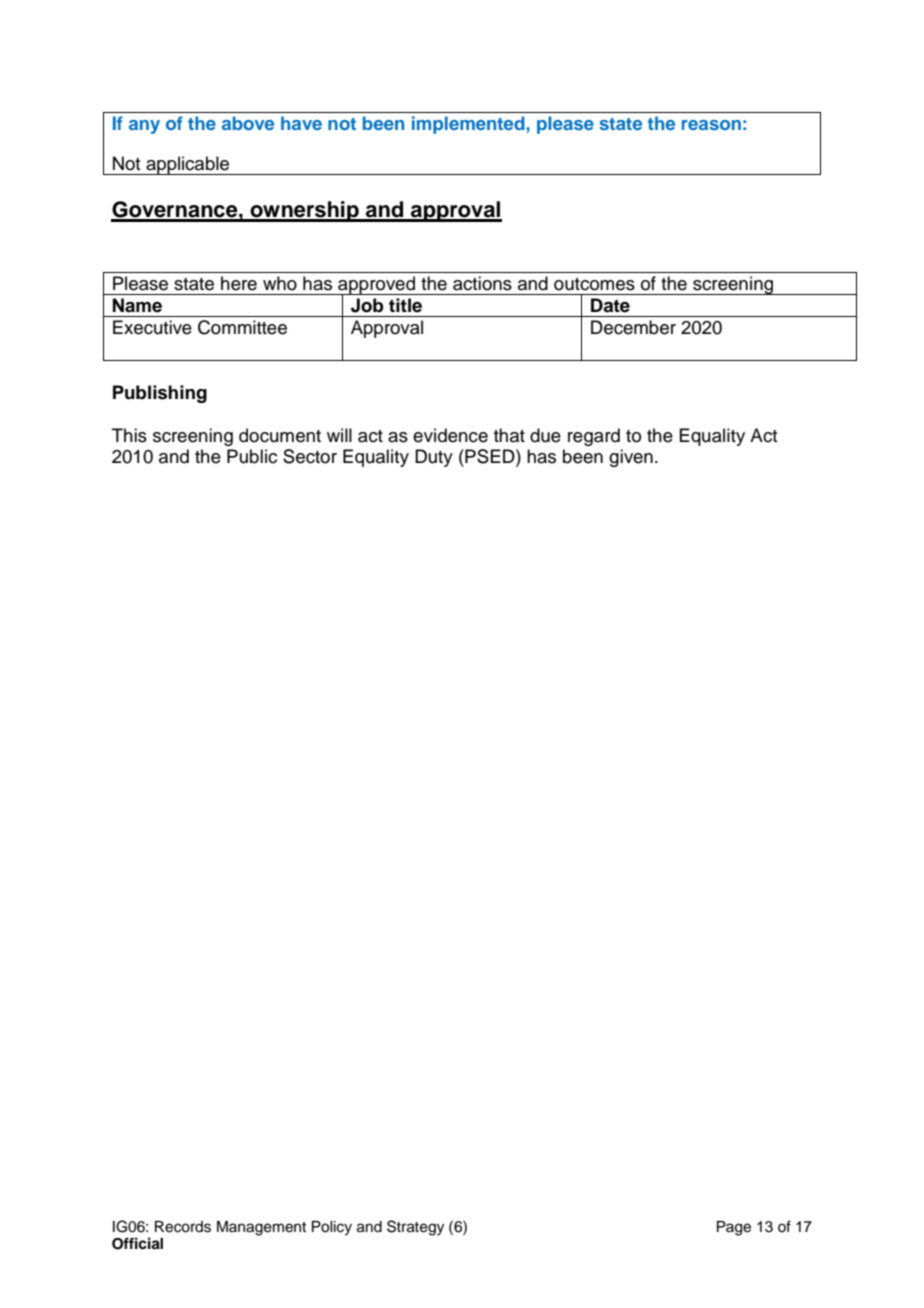 The image size is (924, 1308). I want to click on Publishing, so click(160, 394).
